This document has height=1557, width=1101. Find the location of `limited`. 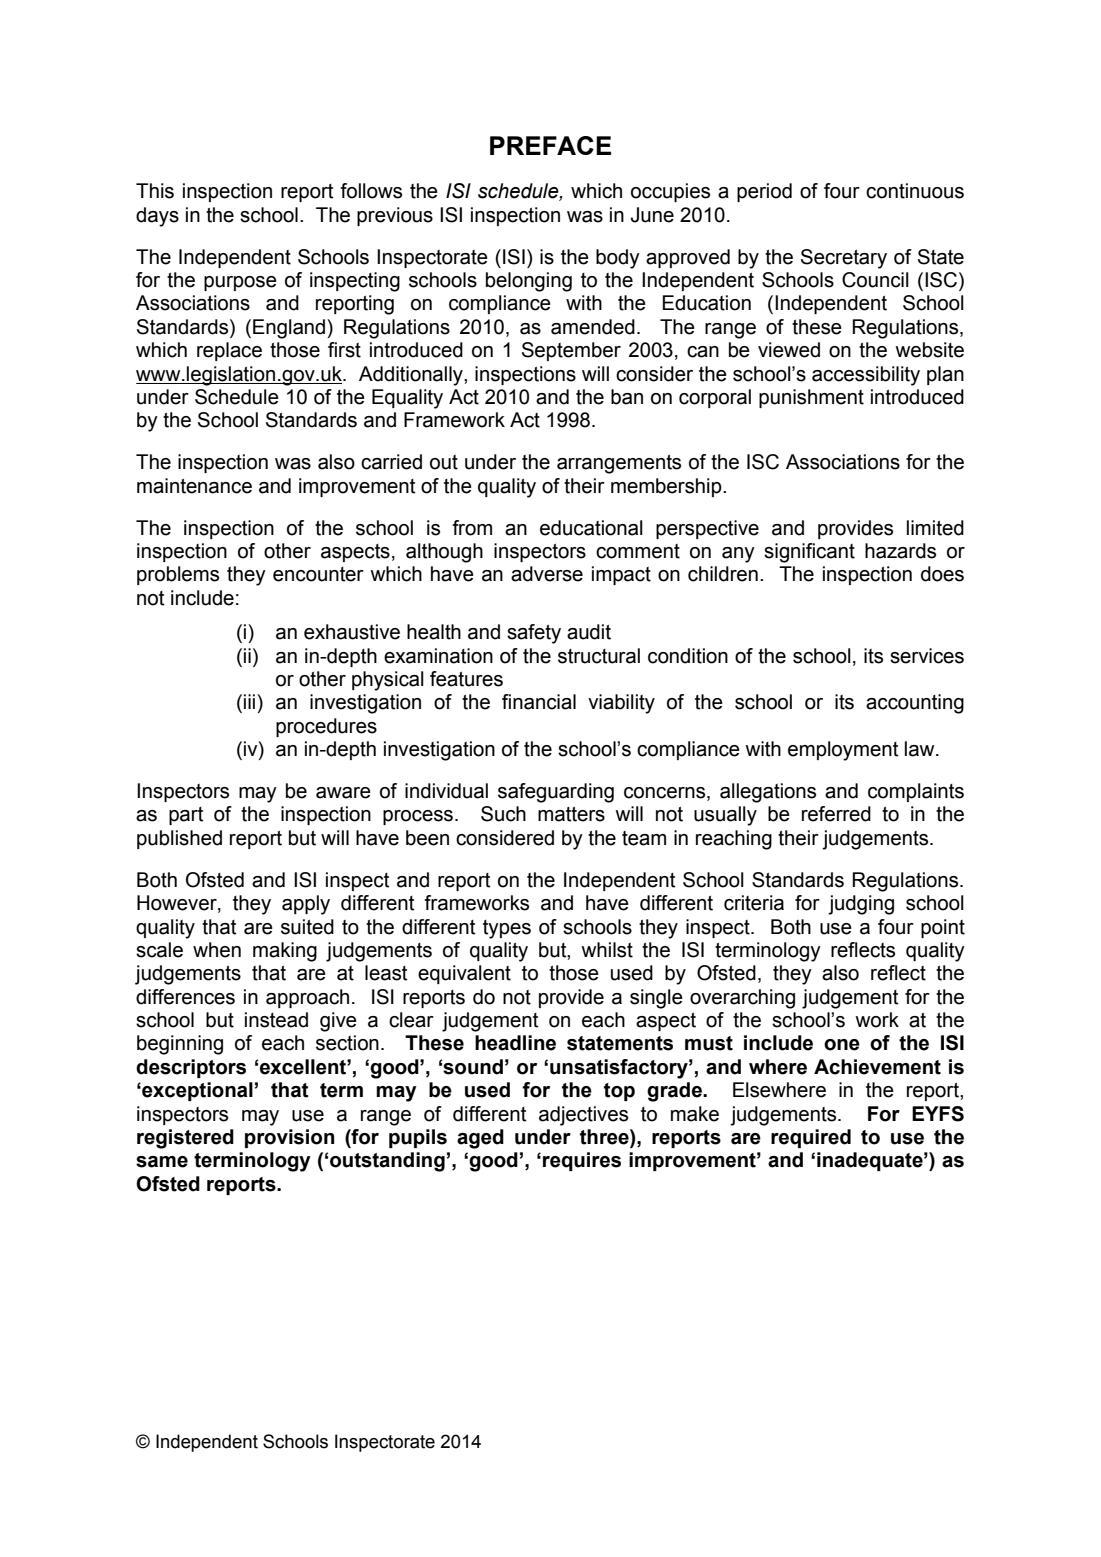

limited is located at coordinates (935, 528).
